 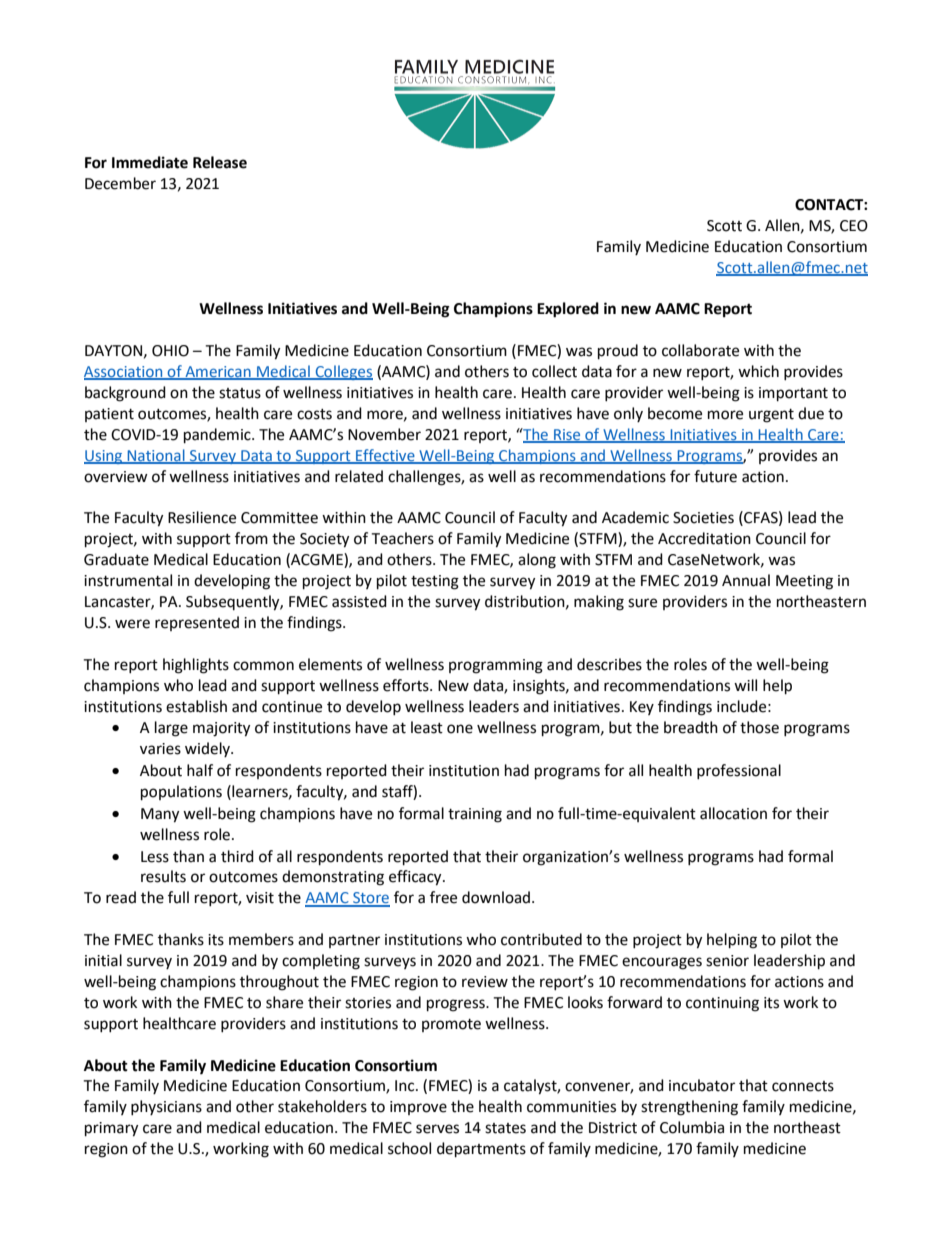 What do you see at coordinates (166, 1107) in the image?
I see `physicians` at bounding box center [166, 1107].
